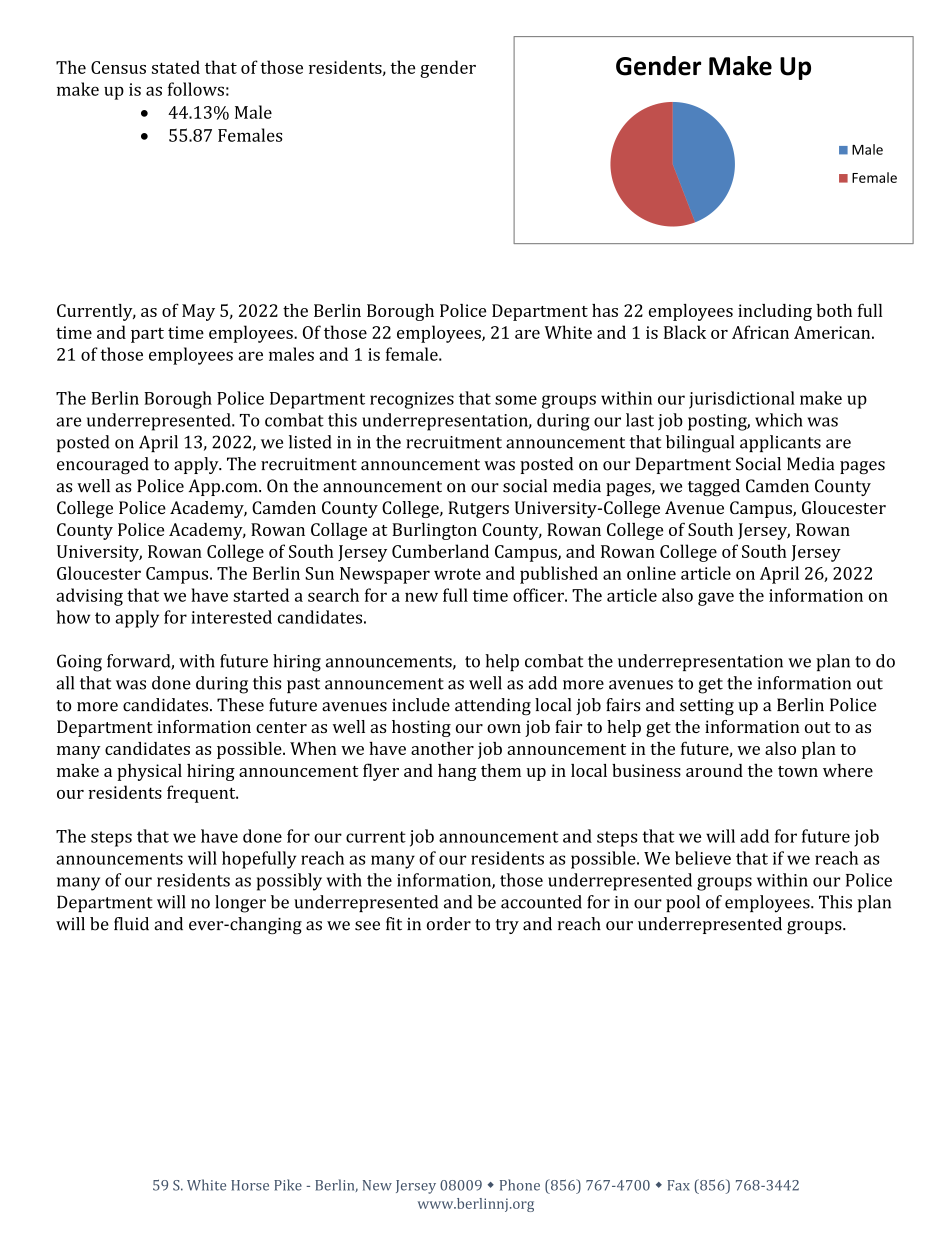  What do you see at coordinates (714, 488) in the screenshot?
I see `tagged` at bounding box center [714, 488].
